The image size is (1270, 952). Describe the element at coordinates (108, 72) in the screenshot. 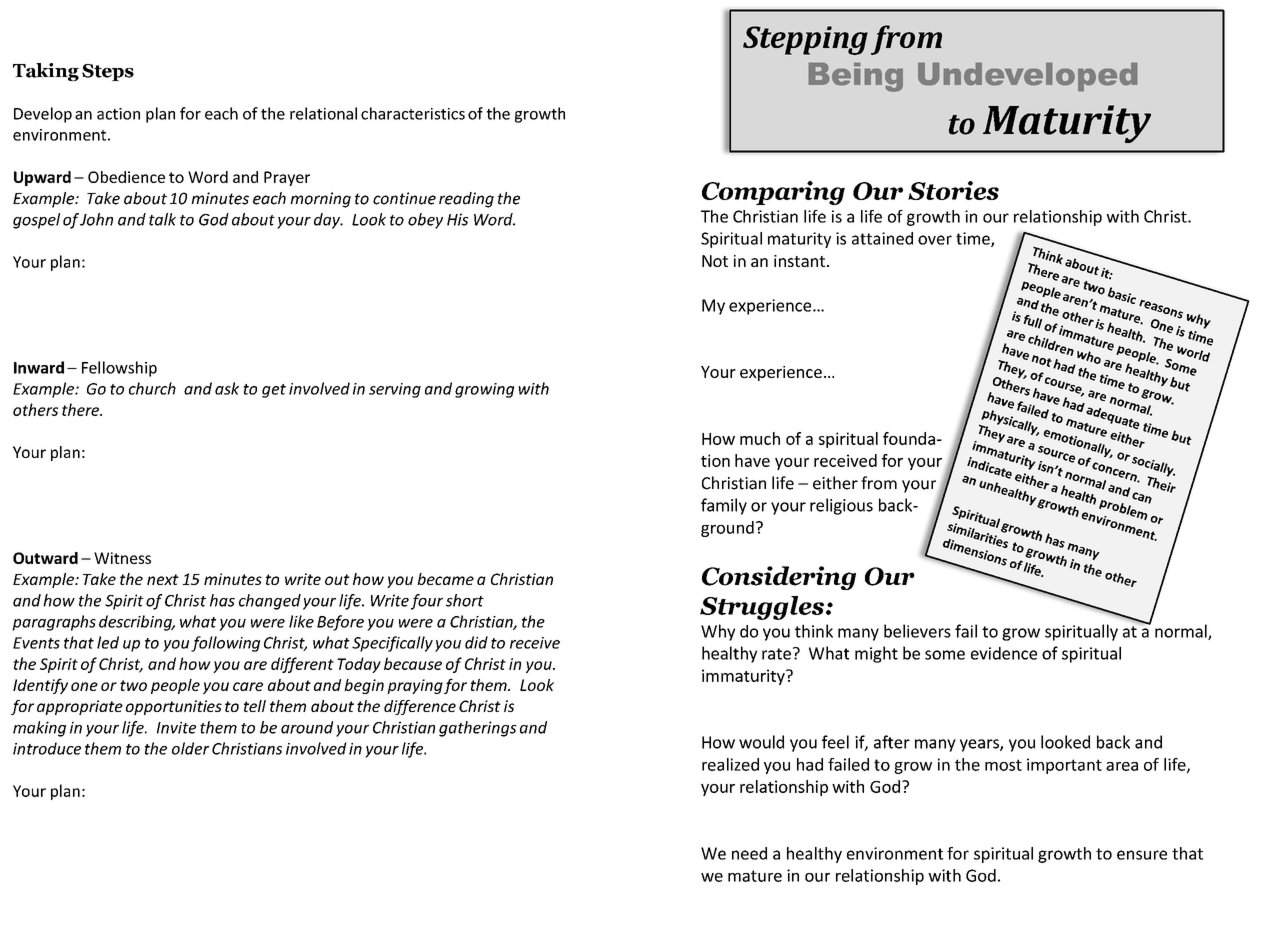

I see `Steps` at that location.
